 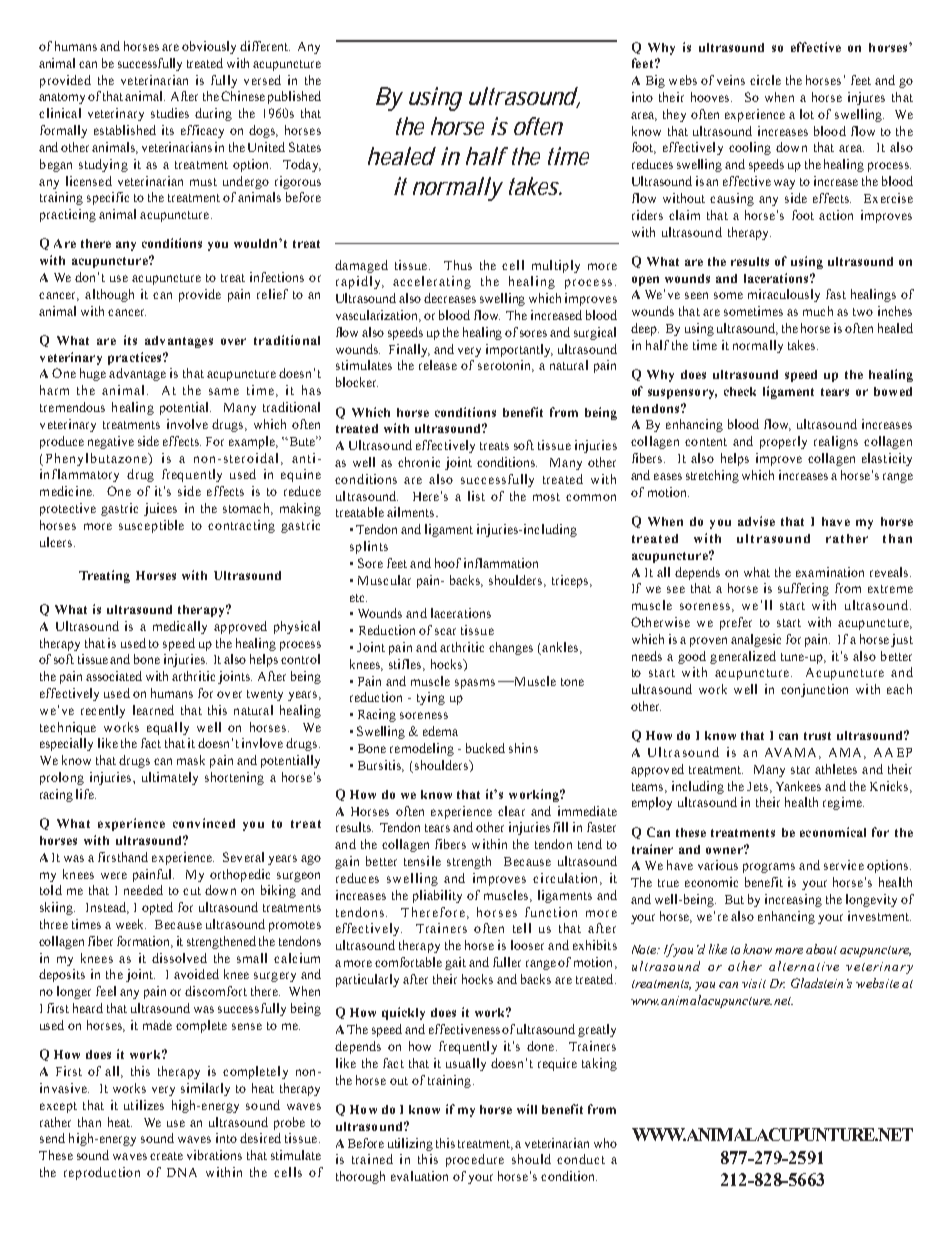 What do you see at coordinates (783, 442) in the document?
I see `properly` at bounding box center [783, 442].
